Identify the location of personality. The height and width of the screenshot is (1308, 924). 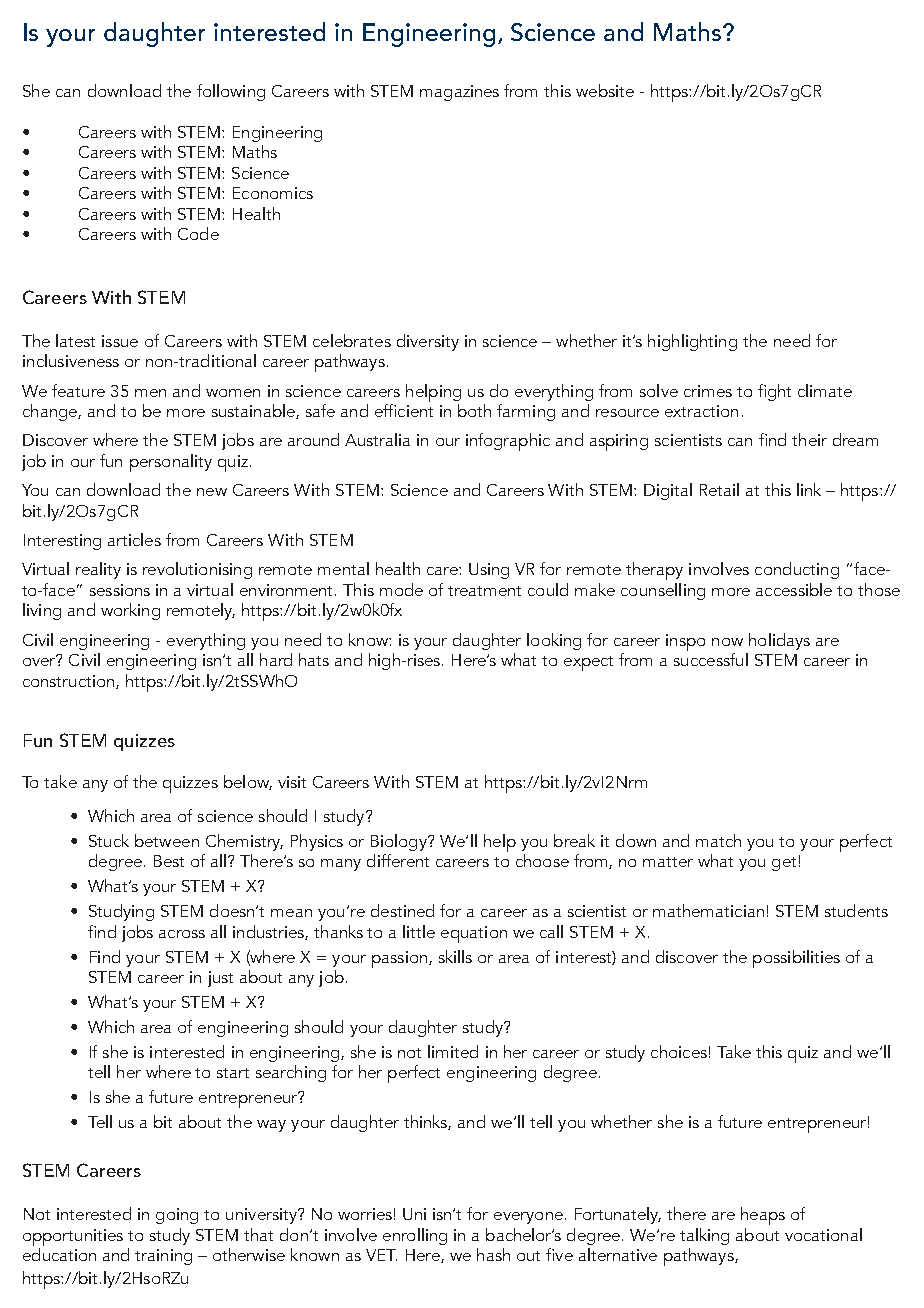
(171, 463).
